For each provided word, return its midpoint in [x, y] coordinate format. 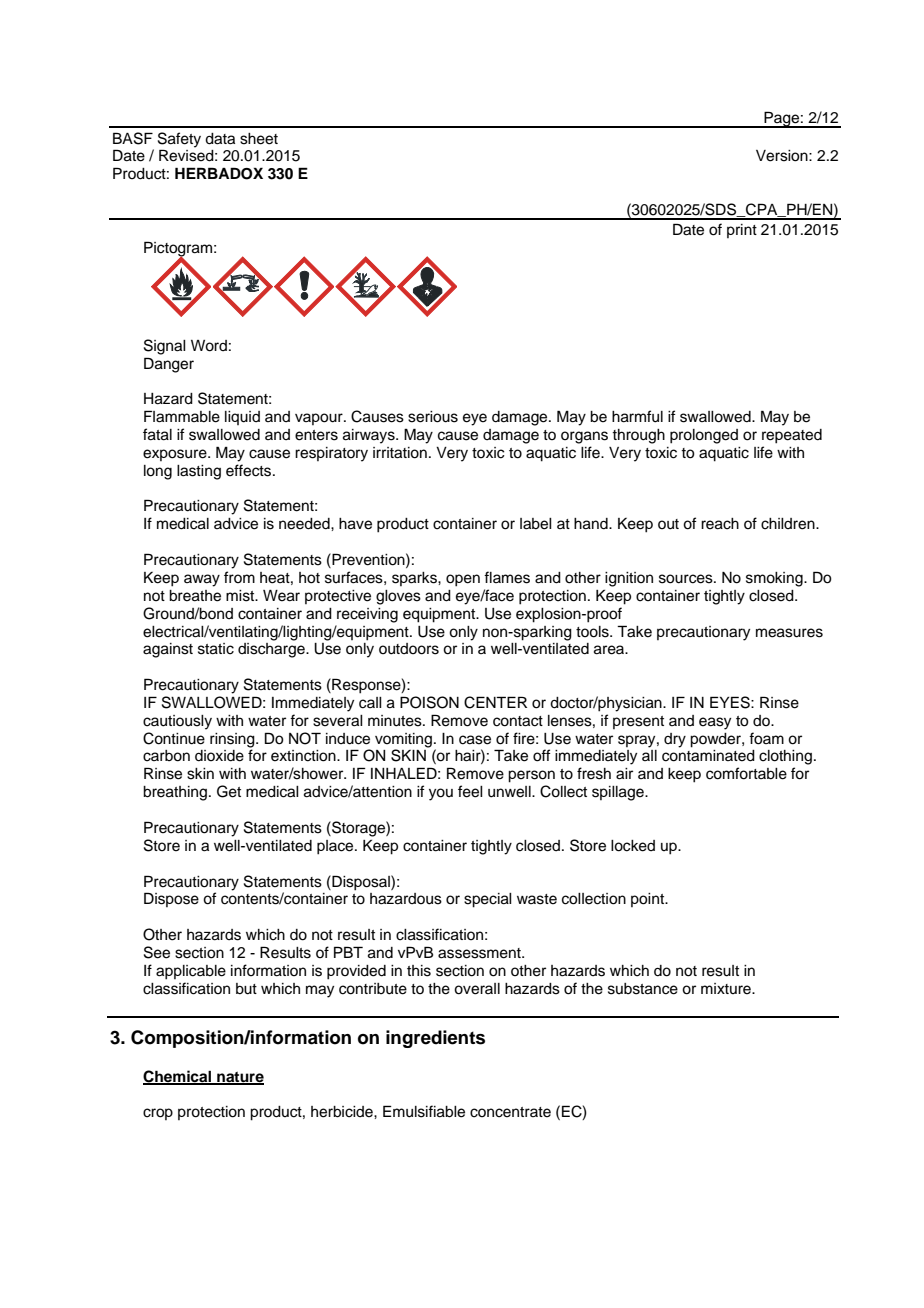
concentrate [510, 1112]
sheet [259, 139]
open [463, 580]
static [216, 649]
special [488, 900]
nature [239, 1078]
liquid [242, 418]
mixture [727, 989]
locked [633, 846]
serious [433, 417]
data [220, 139]
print [742, 231]
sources [687, 579]
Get [229, 791]
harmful [637, 416]
